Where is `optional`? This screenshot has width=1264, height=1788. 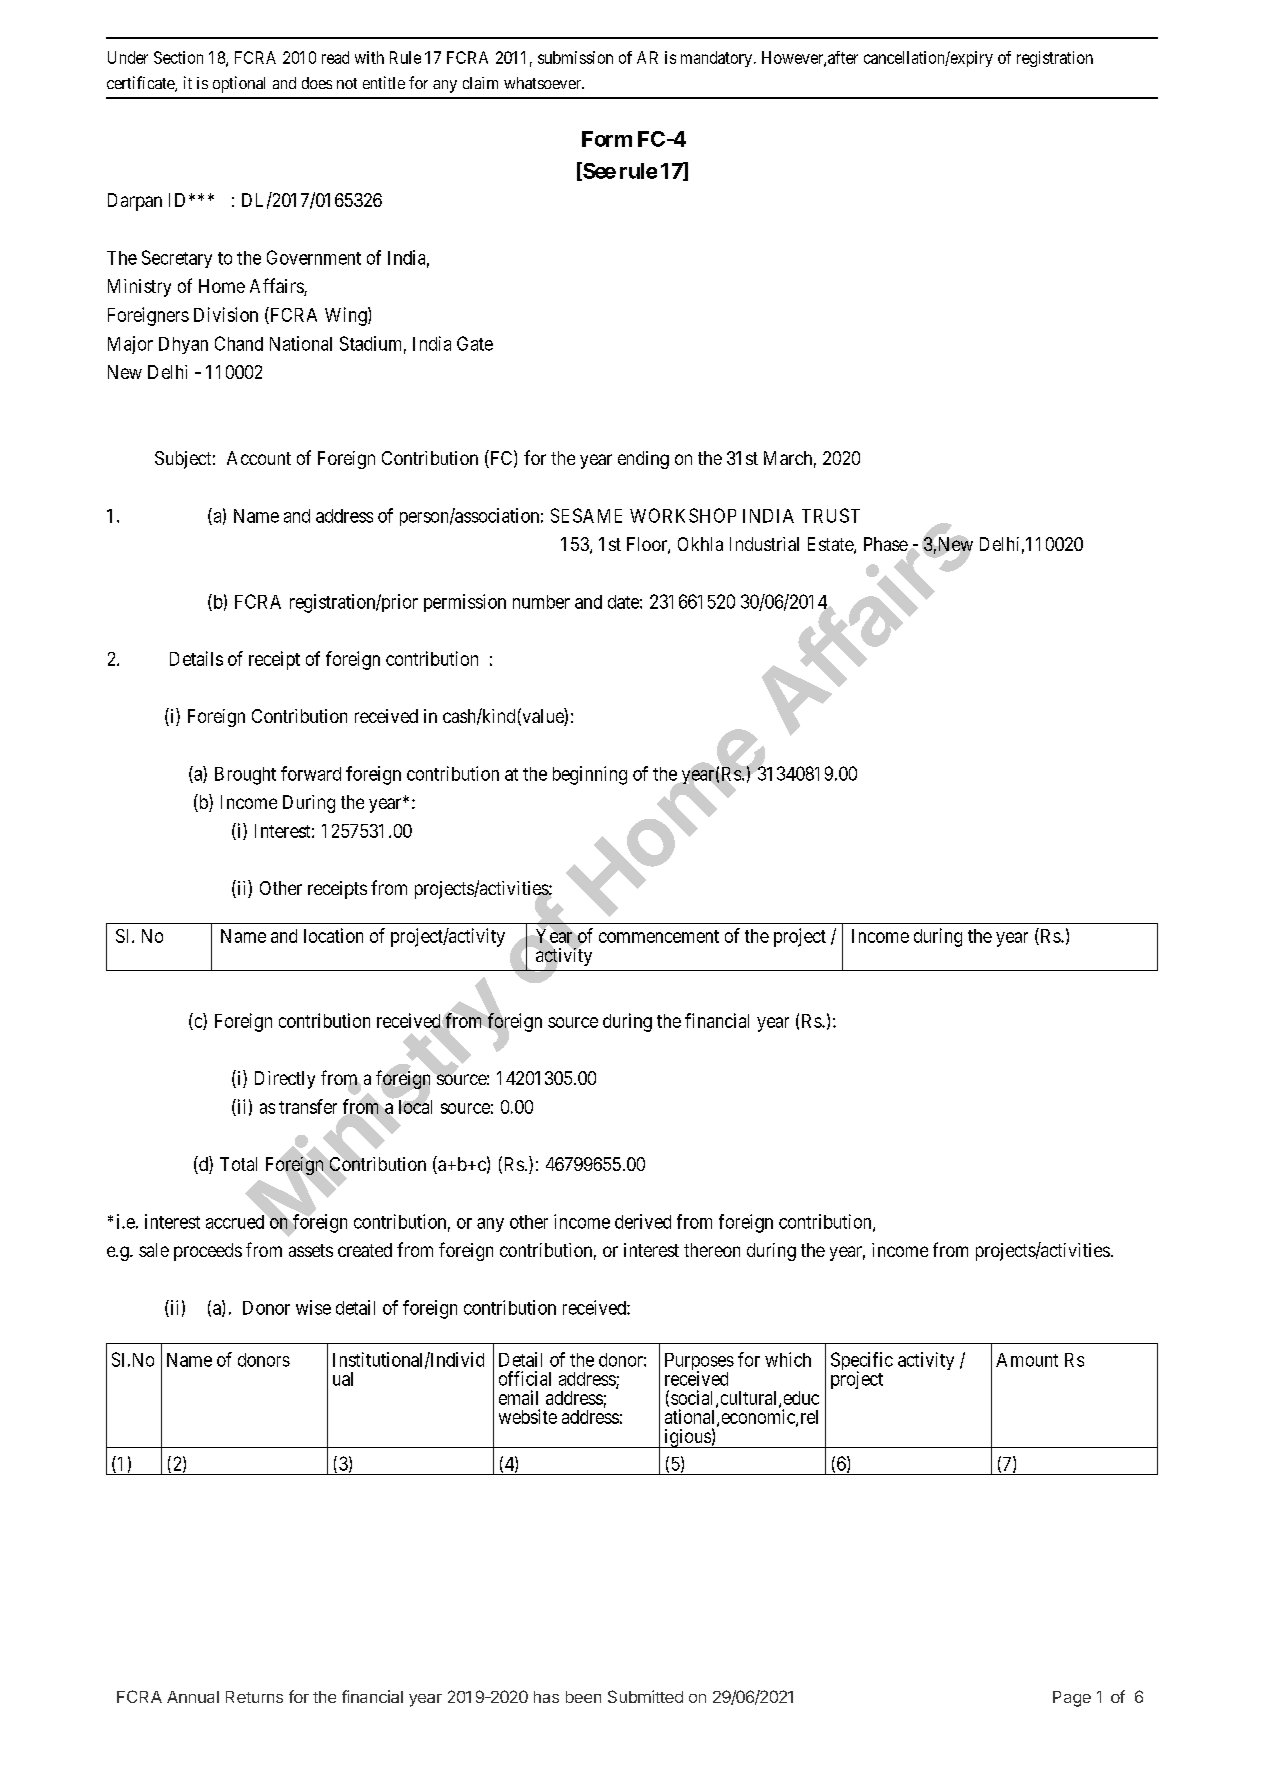 optional is located at coordinates (239, 84).
